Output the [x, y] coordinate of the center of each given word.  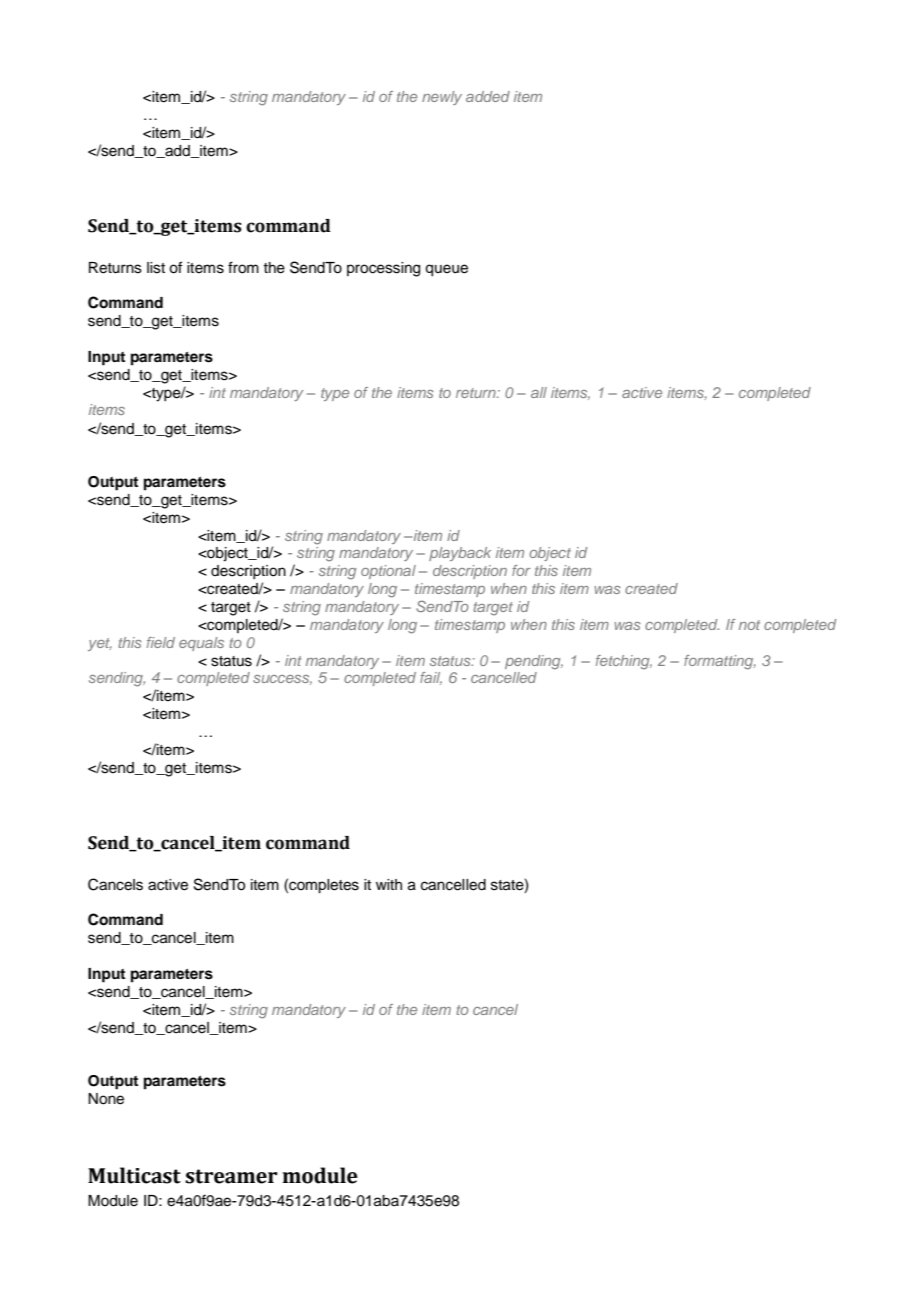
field [161, 642]
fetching [624, 662]
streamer [231, 1176]
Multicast [134, 1175]
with [389, 884]
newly [442, 98]
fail [431, 678]
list [156, 268]
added [488, 96]
